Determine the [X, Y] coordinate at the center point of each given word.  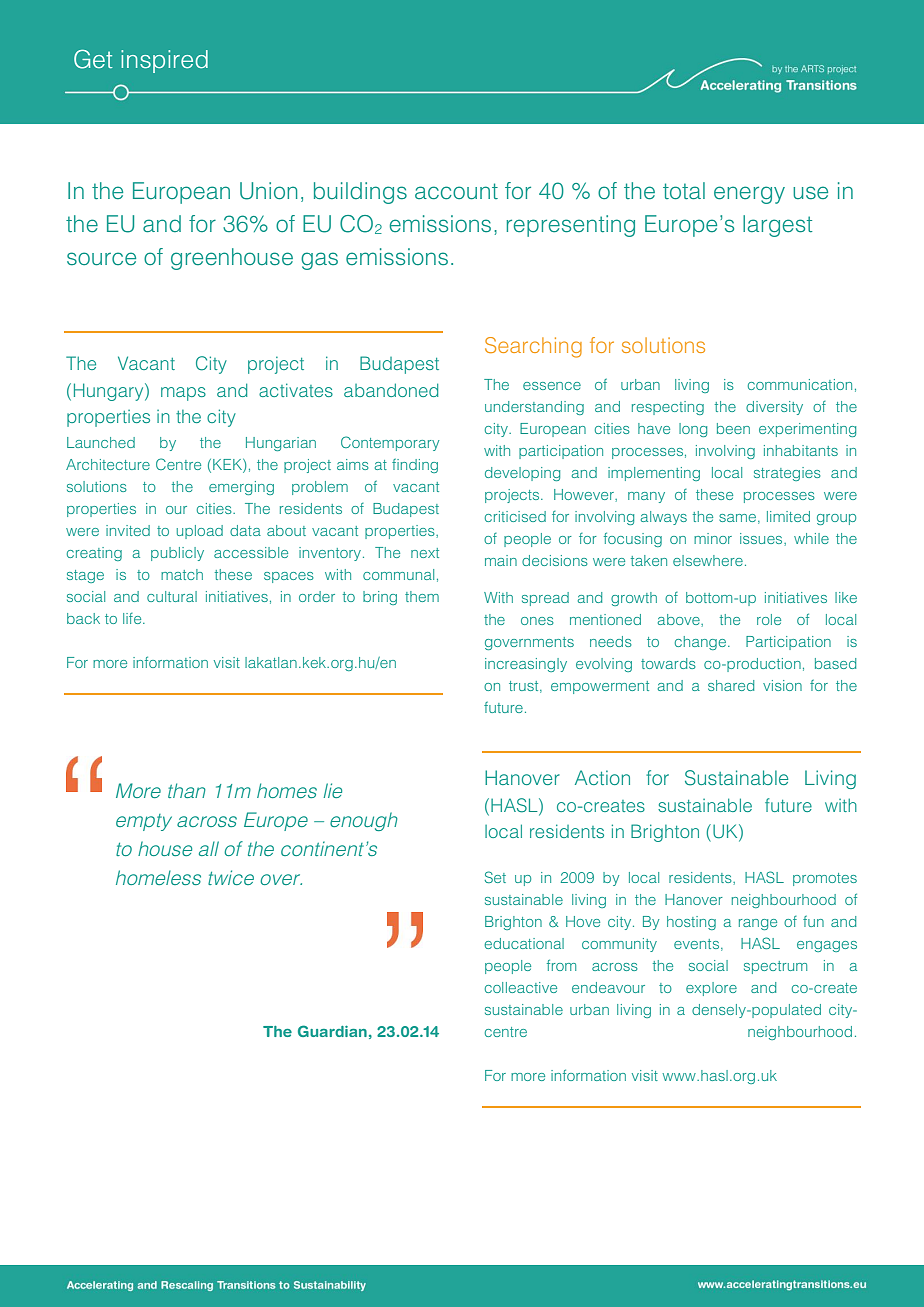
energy [749, 195]
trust [525, 687]
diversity [774, 408]
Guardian [332, 1031]
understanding [534, 408]
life [133, 618]
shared [731, 685]
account [456, 191]
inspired [164, 61]
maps [183, 394]
